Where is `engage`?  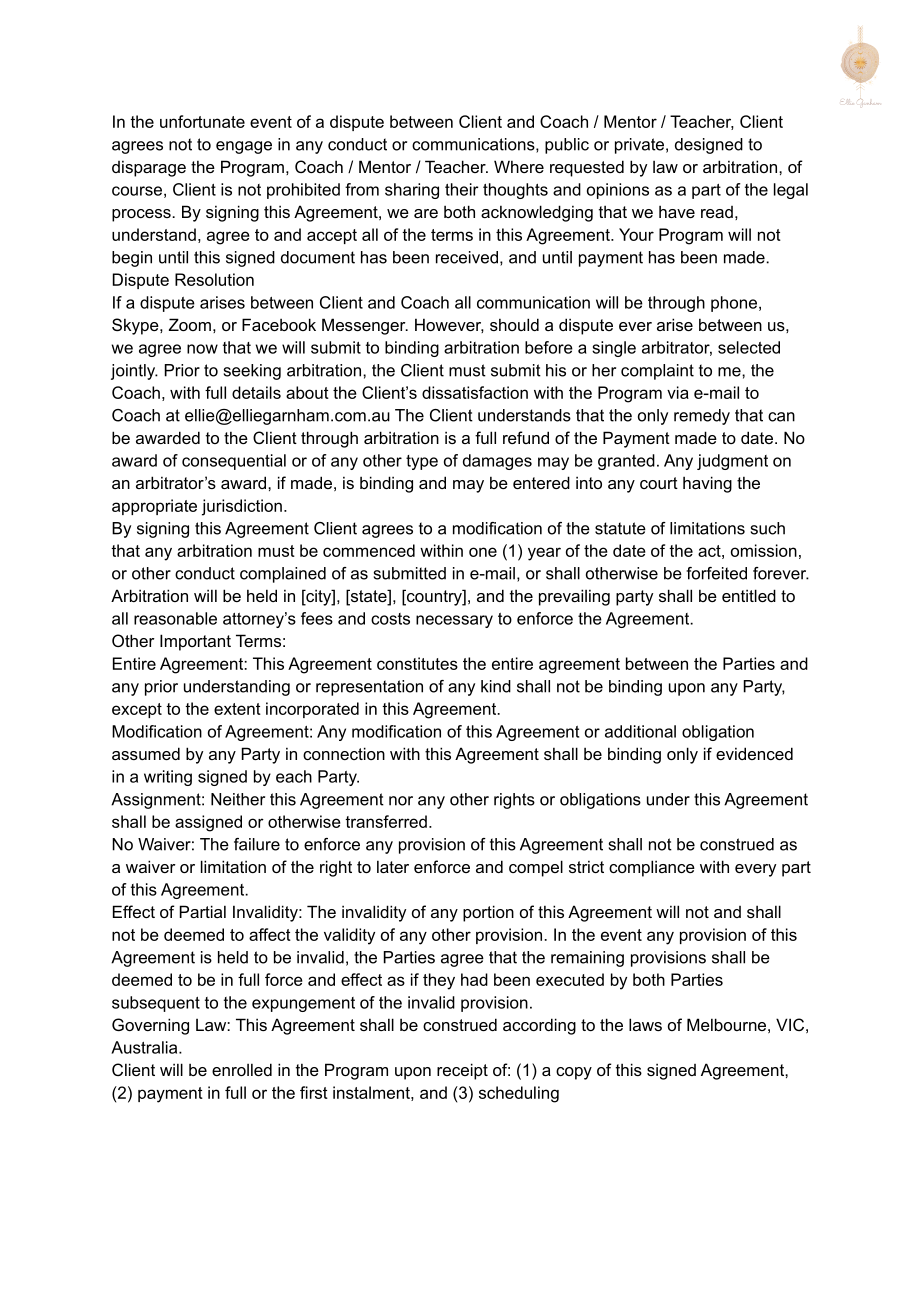
engage is located at coordinates (244, 147).
